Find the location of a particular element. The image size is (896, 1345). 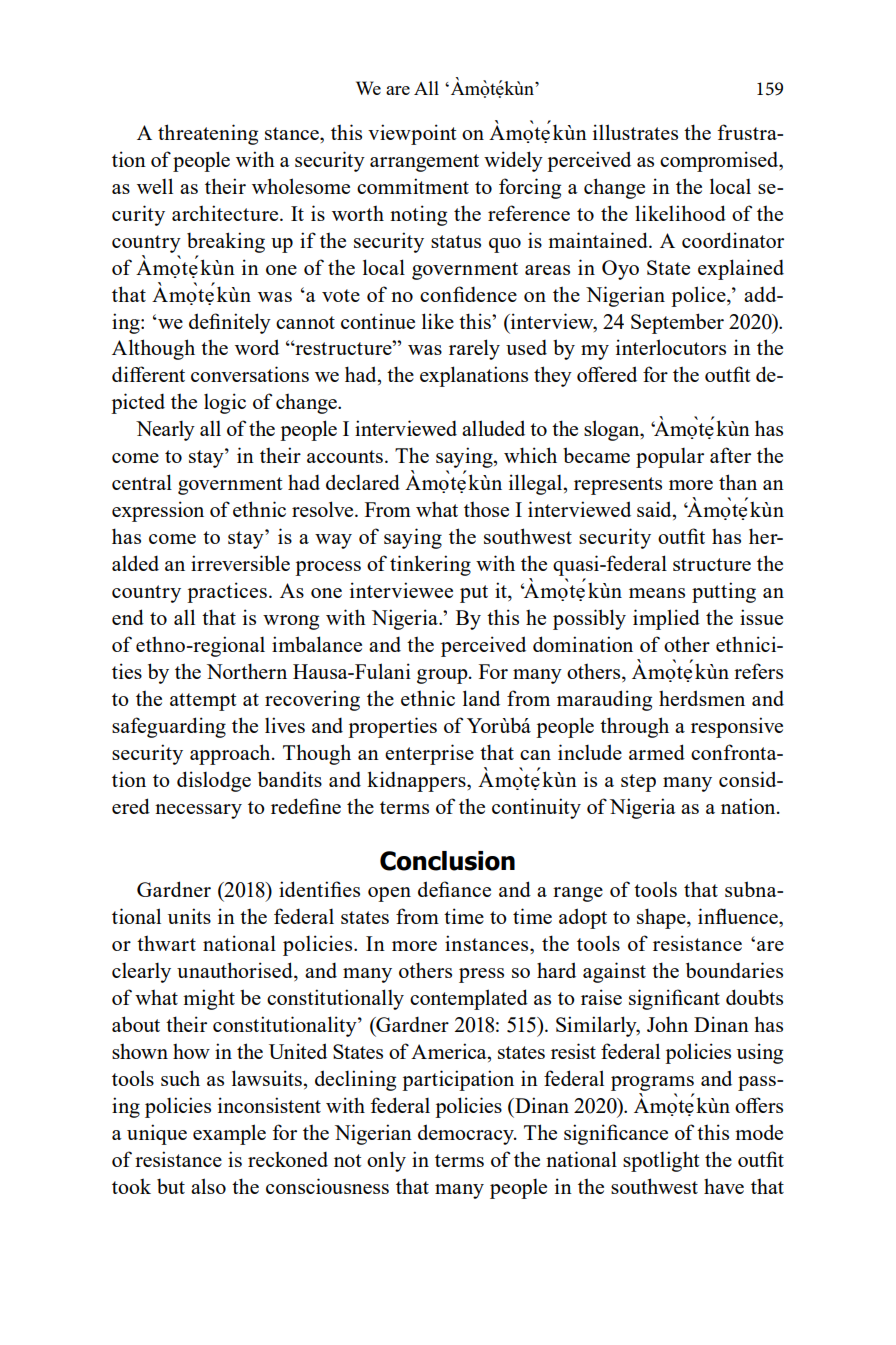

democracy is located at coordinates (467, 1134).
